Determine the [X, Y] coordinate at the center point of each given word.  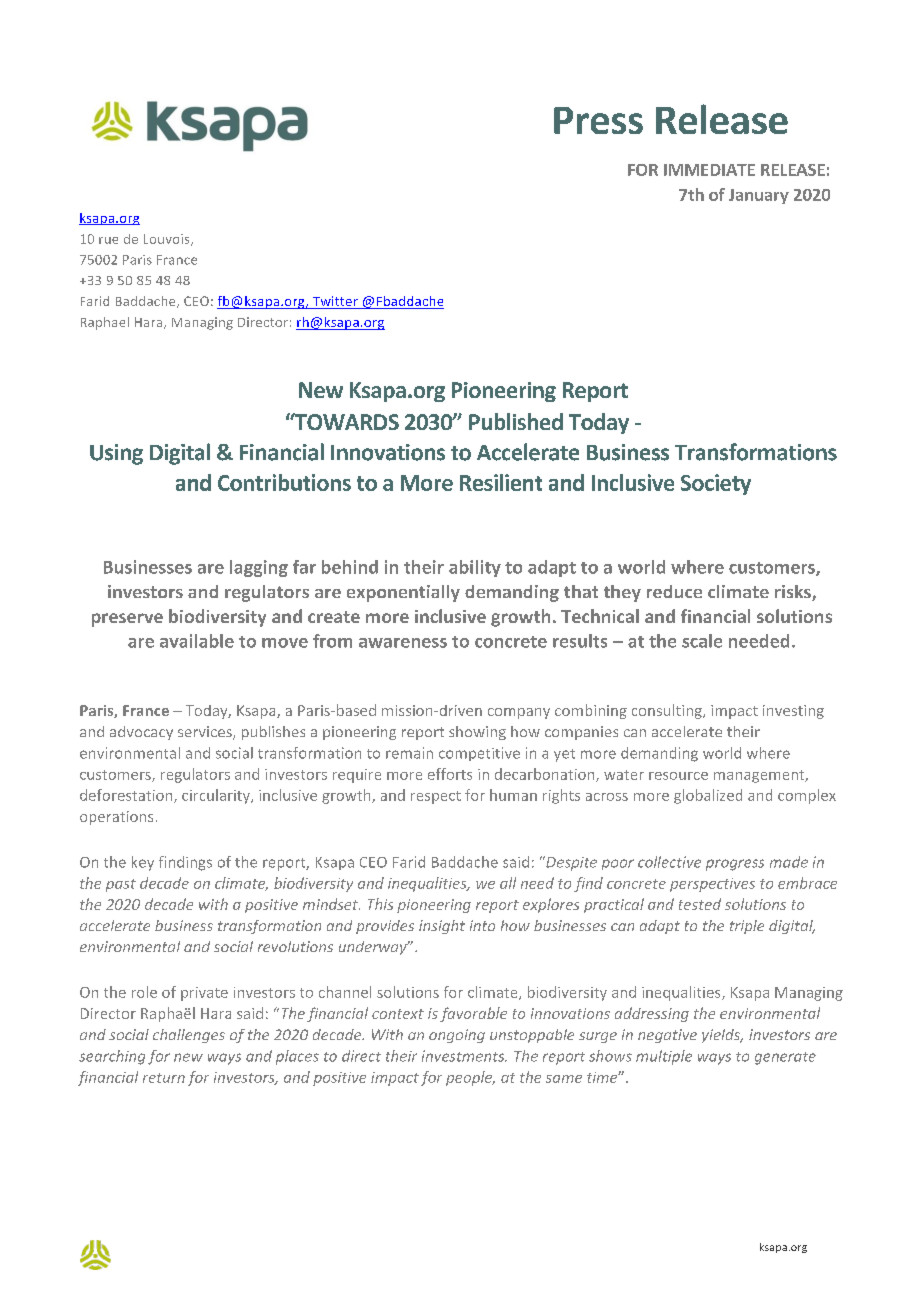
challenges [189, 1036]
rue [108, 240]
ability [475, 568]
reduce [674, 591]
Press [598, 120]
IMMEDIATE [709, 170]
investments [464, 1056]
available [197, 641]
